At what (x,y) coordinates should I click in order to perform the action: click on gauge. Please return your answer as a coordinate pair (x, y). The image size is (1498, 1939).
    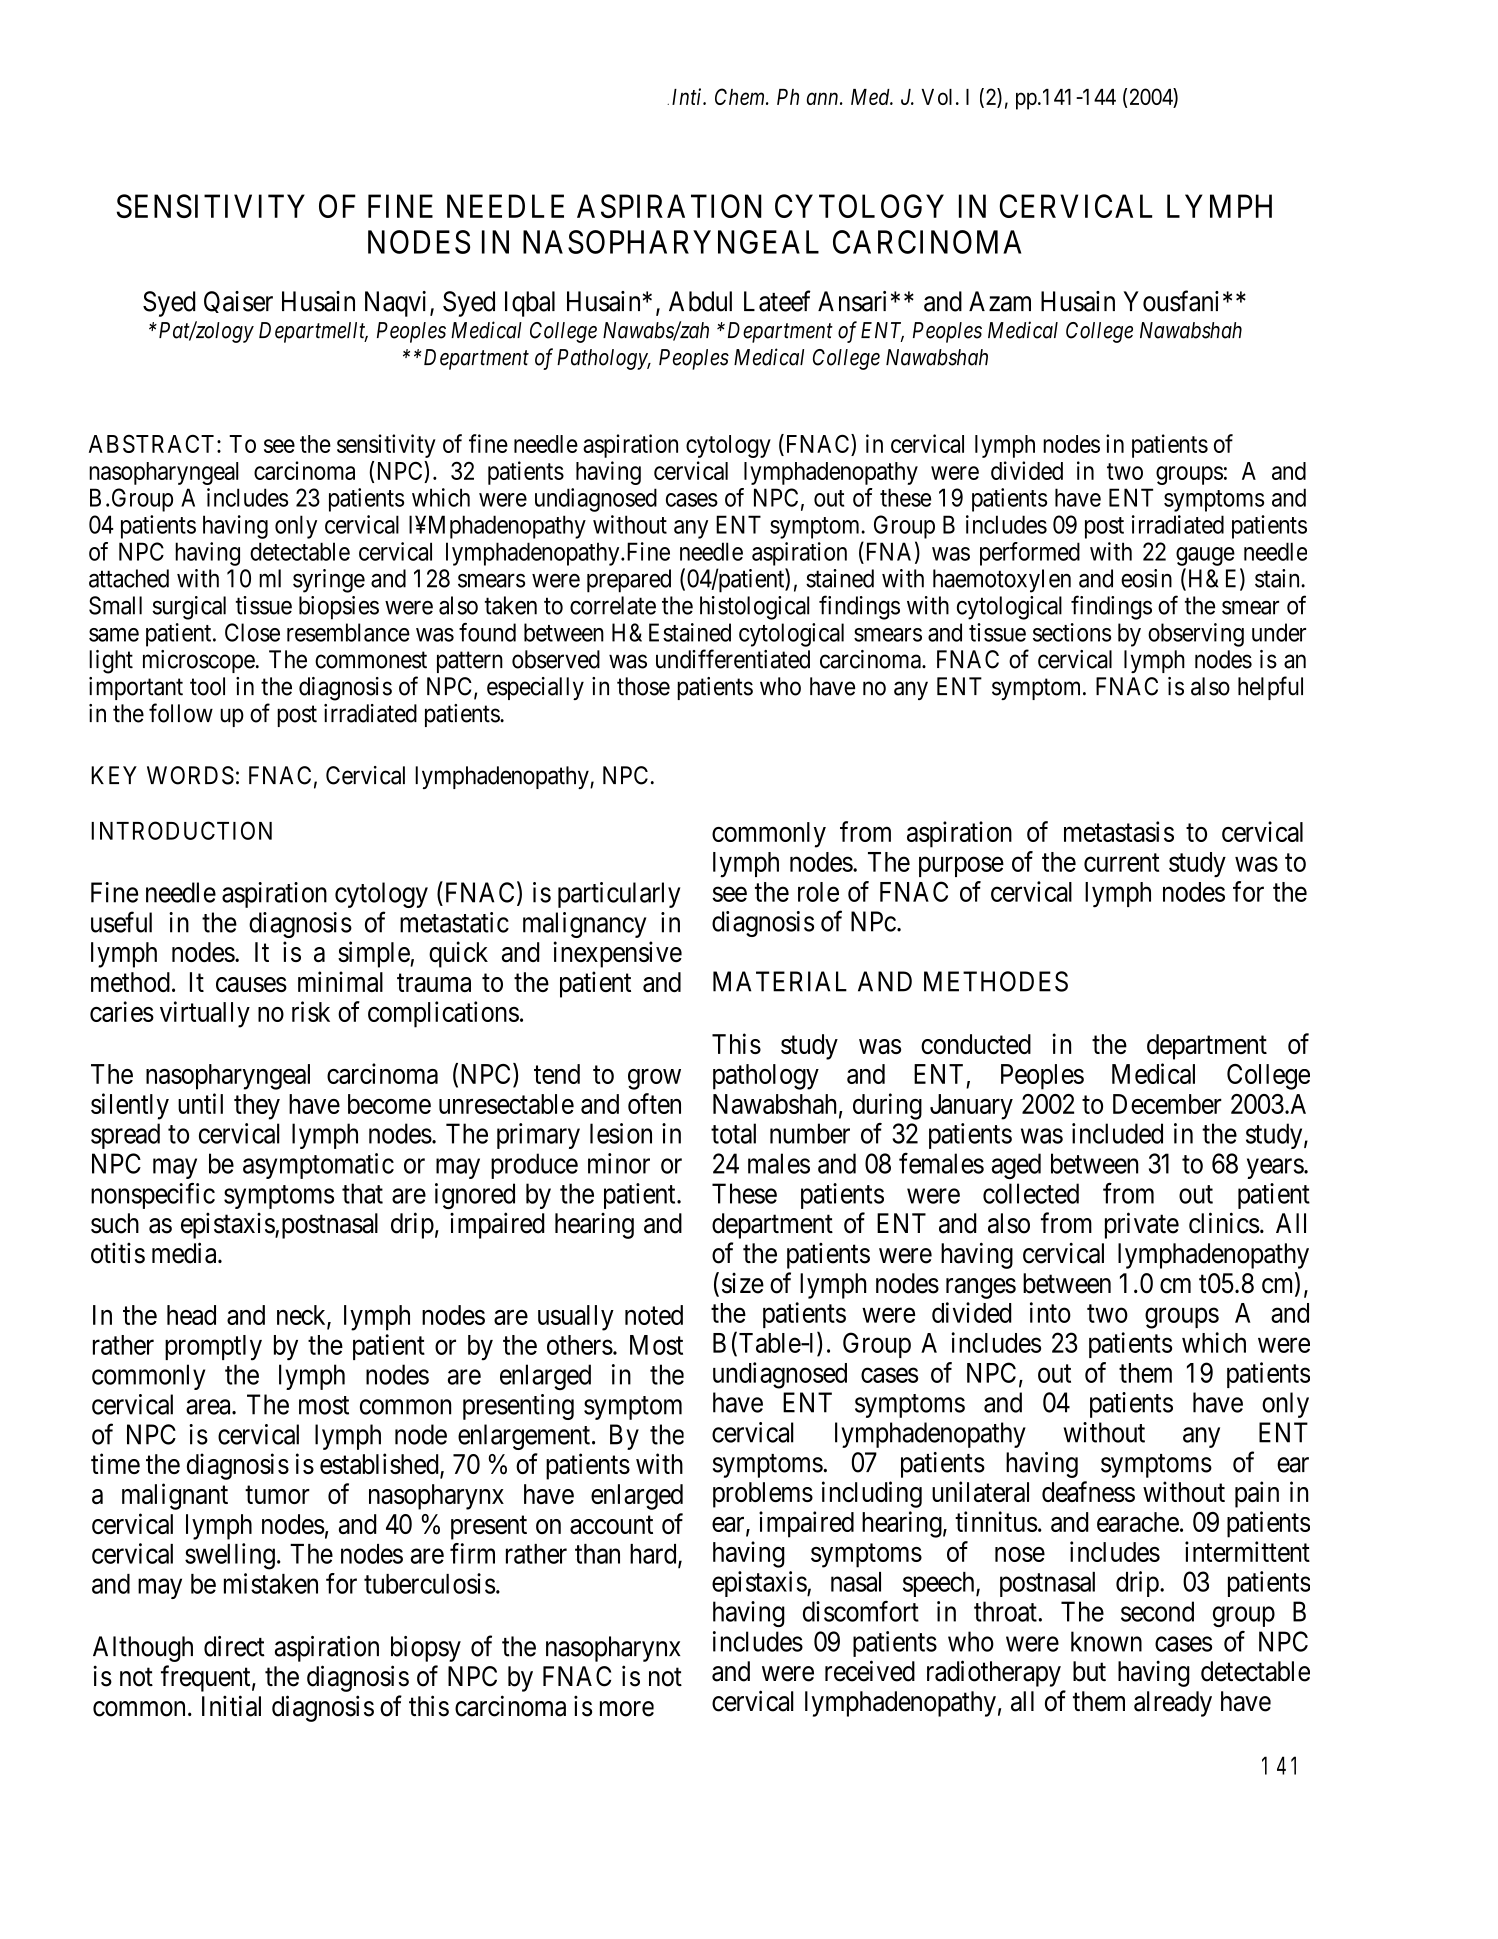
    Looking at the image, I should click on (1205, 556).
